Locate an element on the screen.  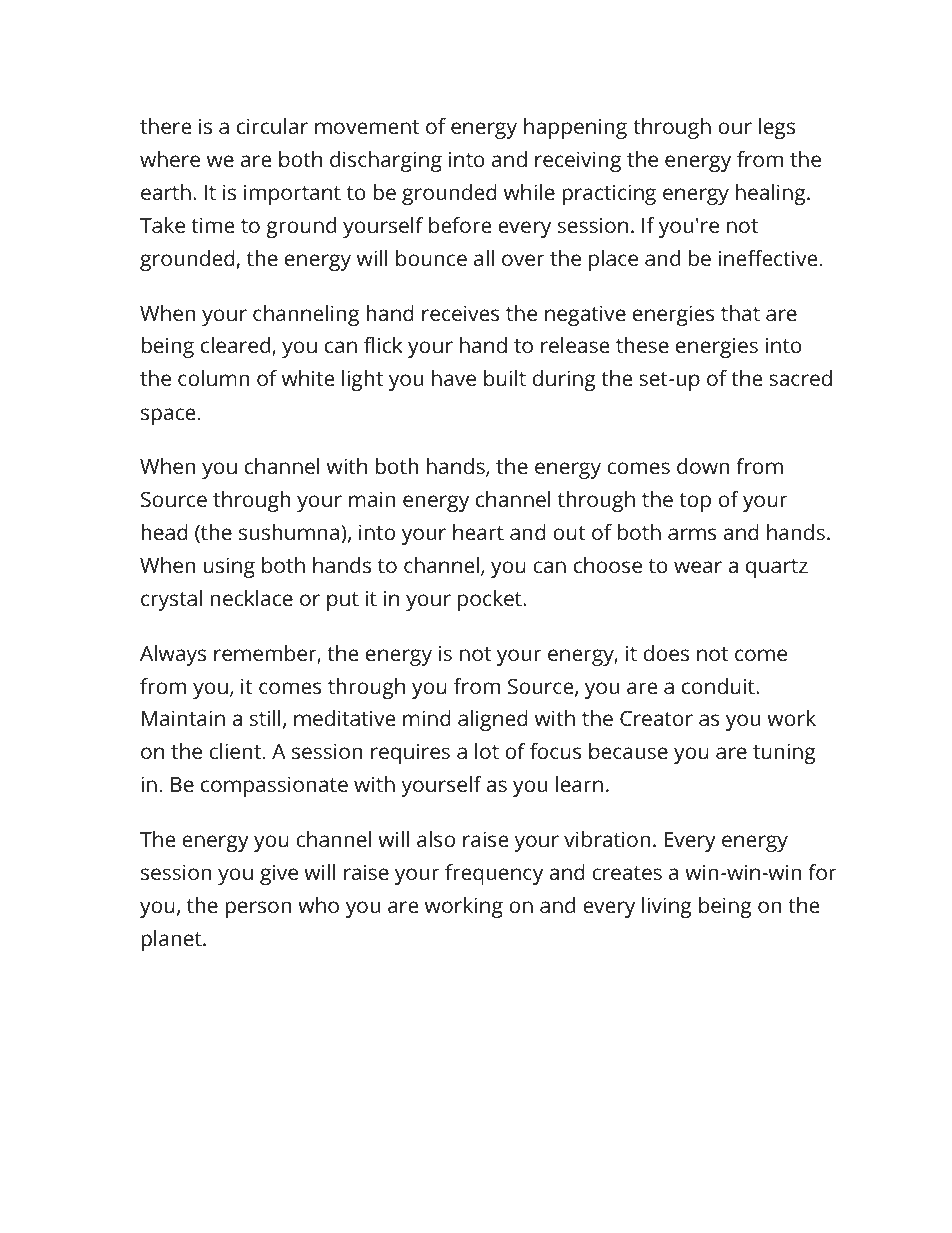
circular is located at coordinates (272, 126).
